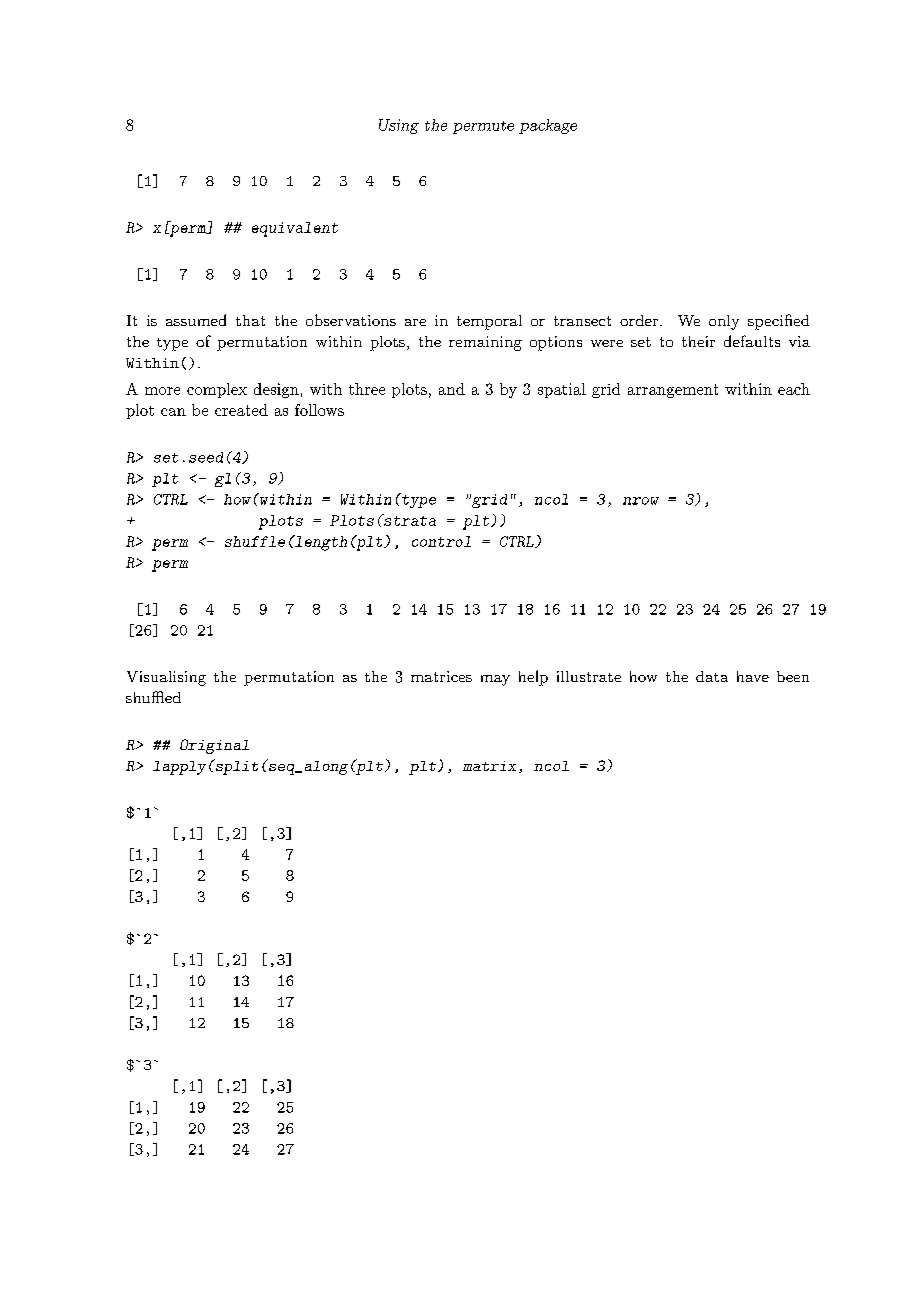 Image resolution: width=924 pixels, height=1308 pixels. I want to click on temporal, so click(489, 322).
